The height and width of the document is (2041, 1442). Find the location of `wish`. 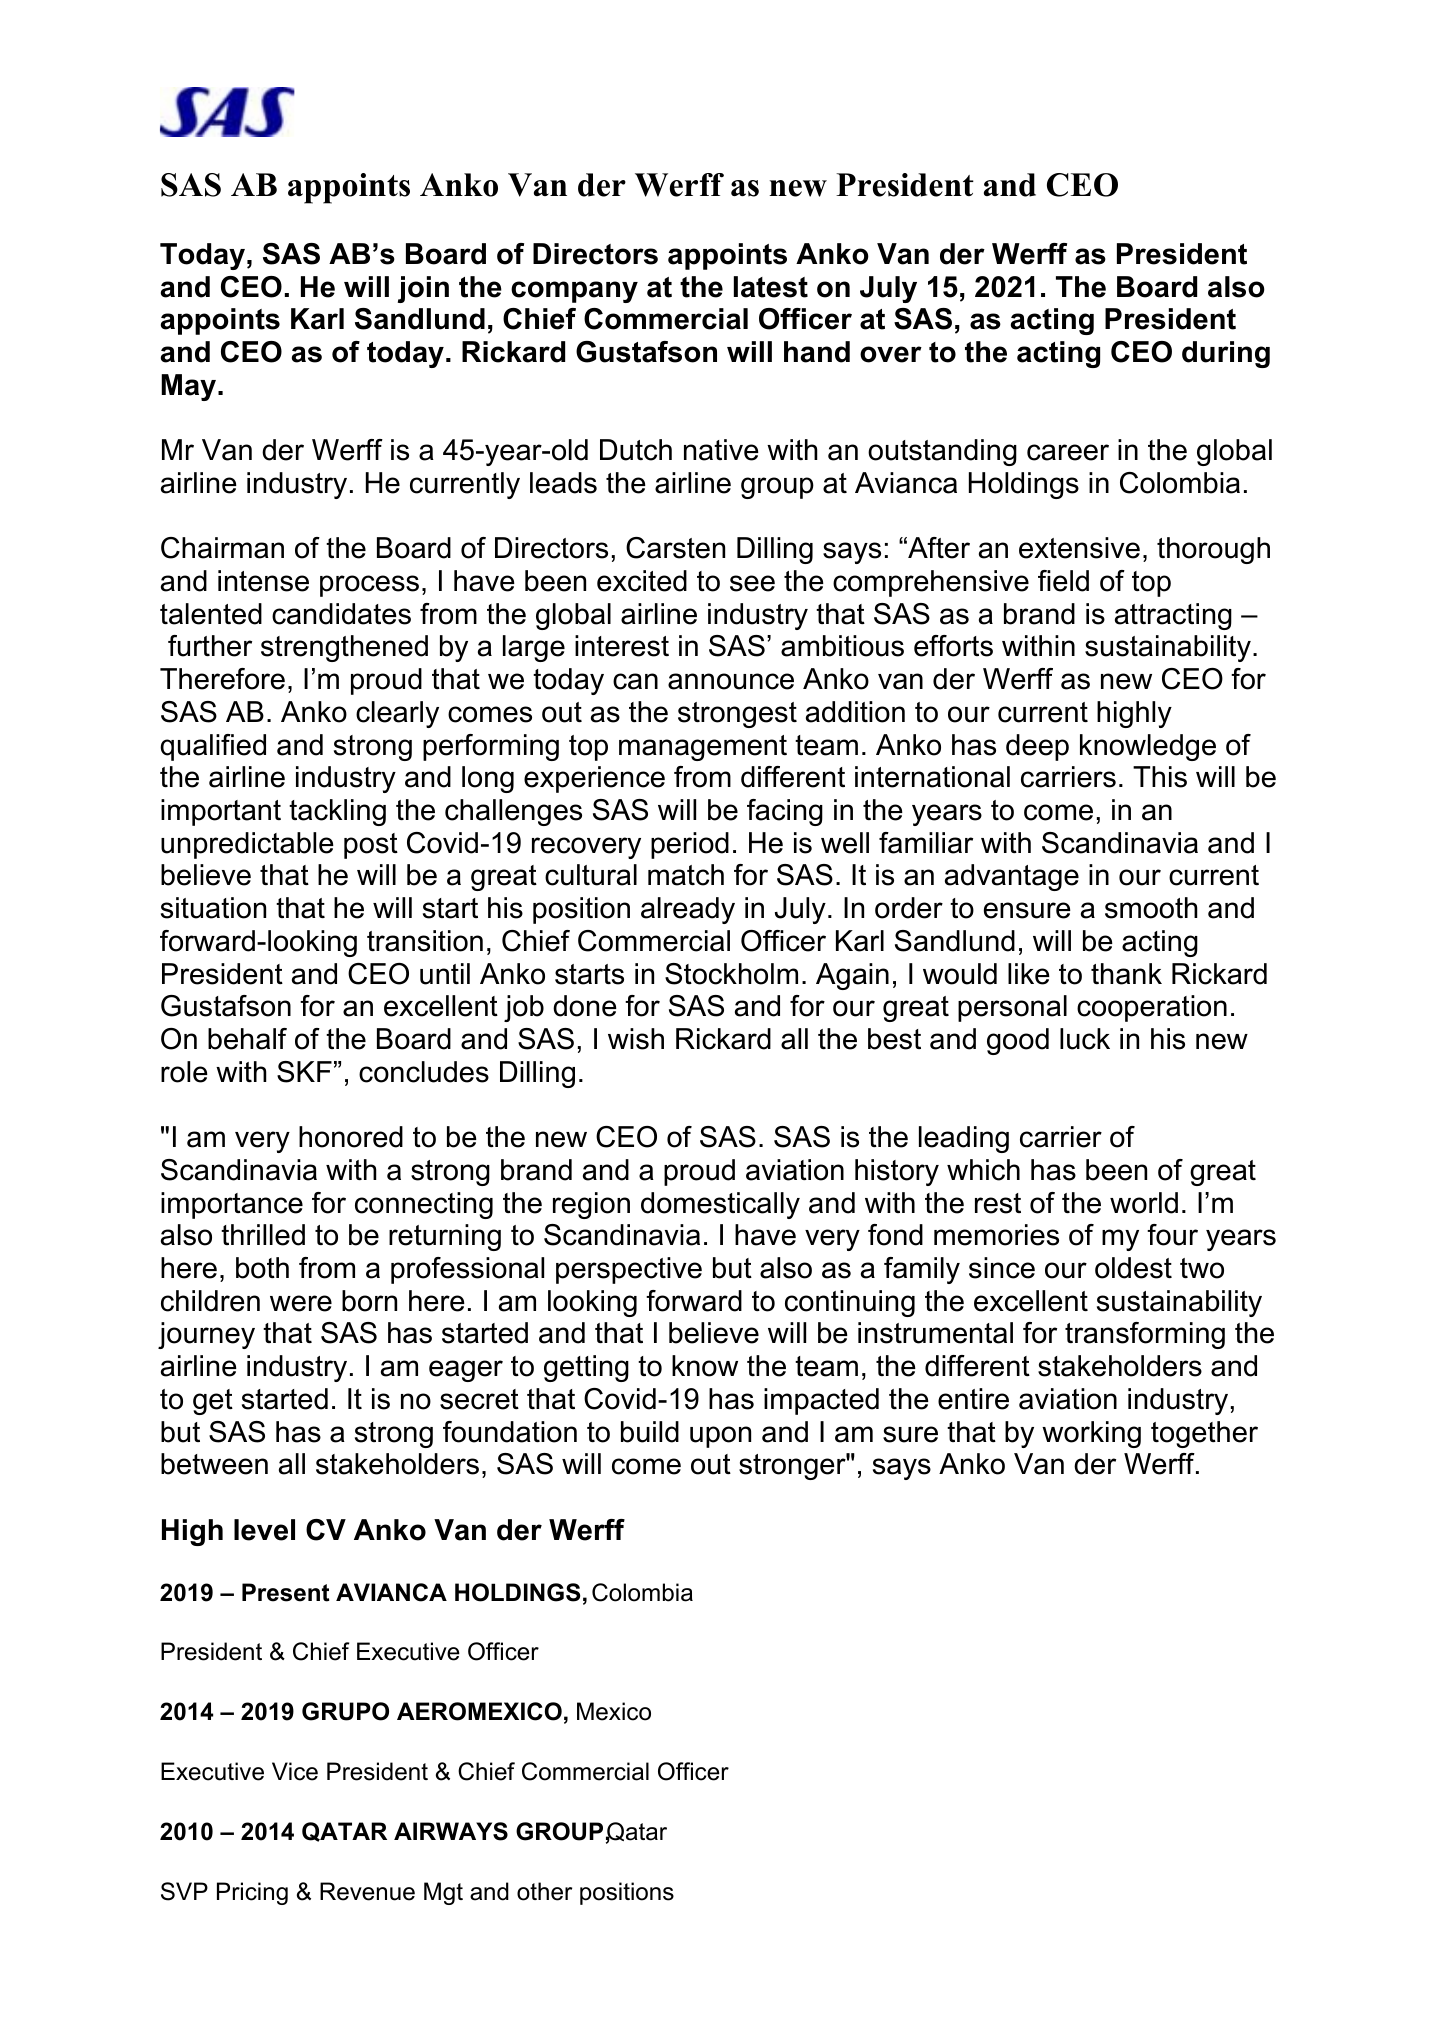

wish is located at coordinates (636, 1039).
